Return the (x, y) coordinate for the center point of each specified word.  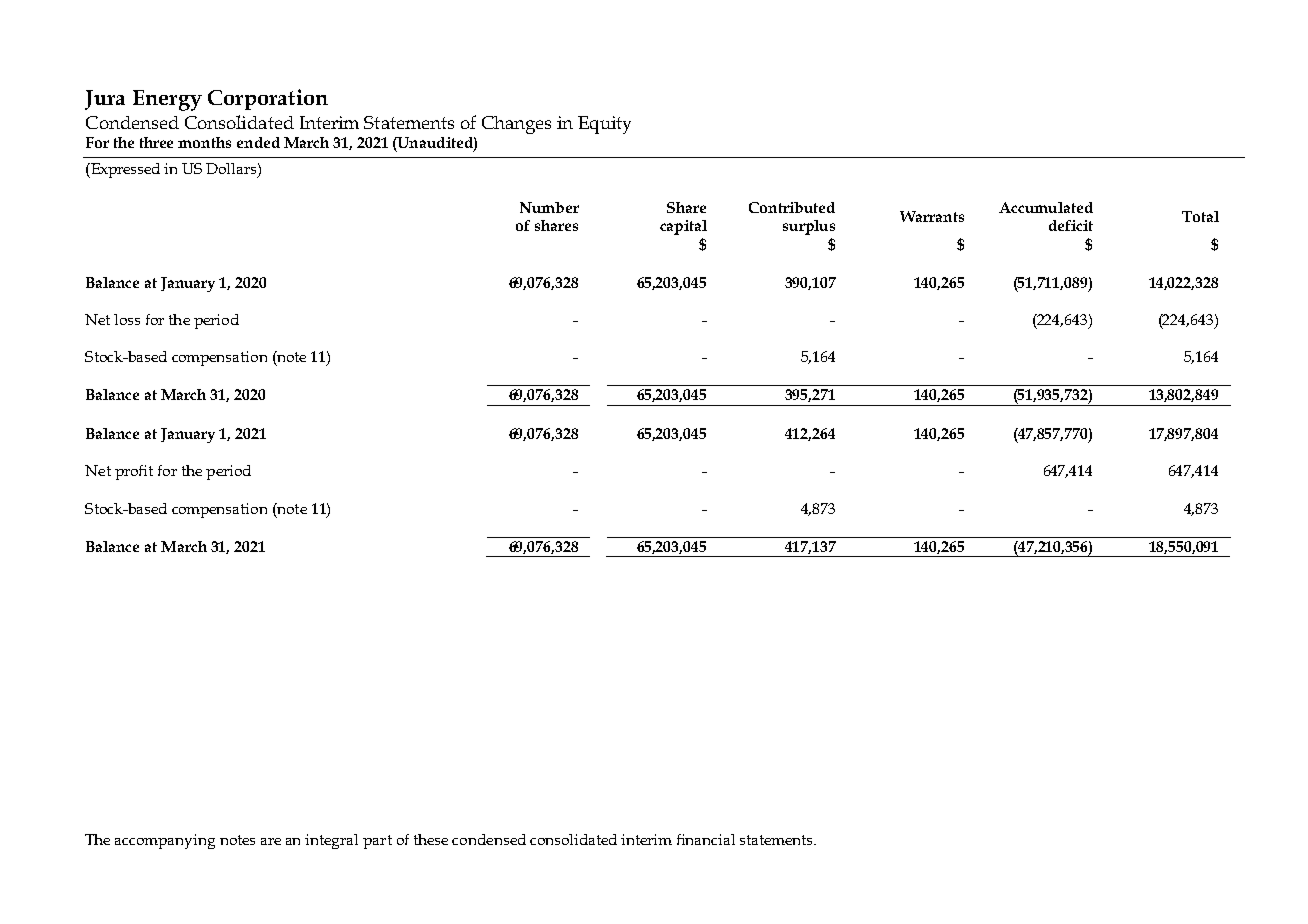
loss (127, 319)
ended (258, 142)
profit (134, 472)
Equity (604, 125)
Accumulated (1046, 207)
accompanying (165, 841)
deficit (1071, 225)
